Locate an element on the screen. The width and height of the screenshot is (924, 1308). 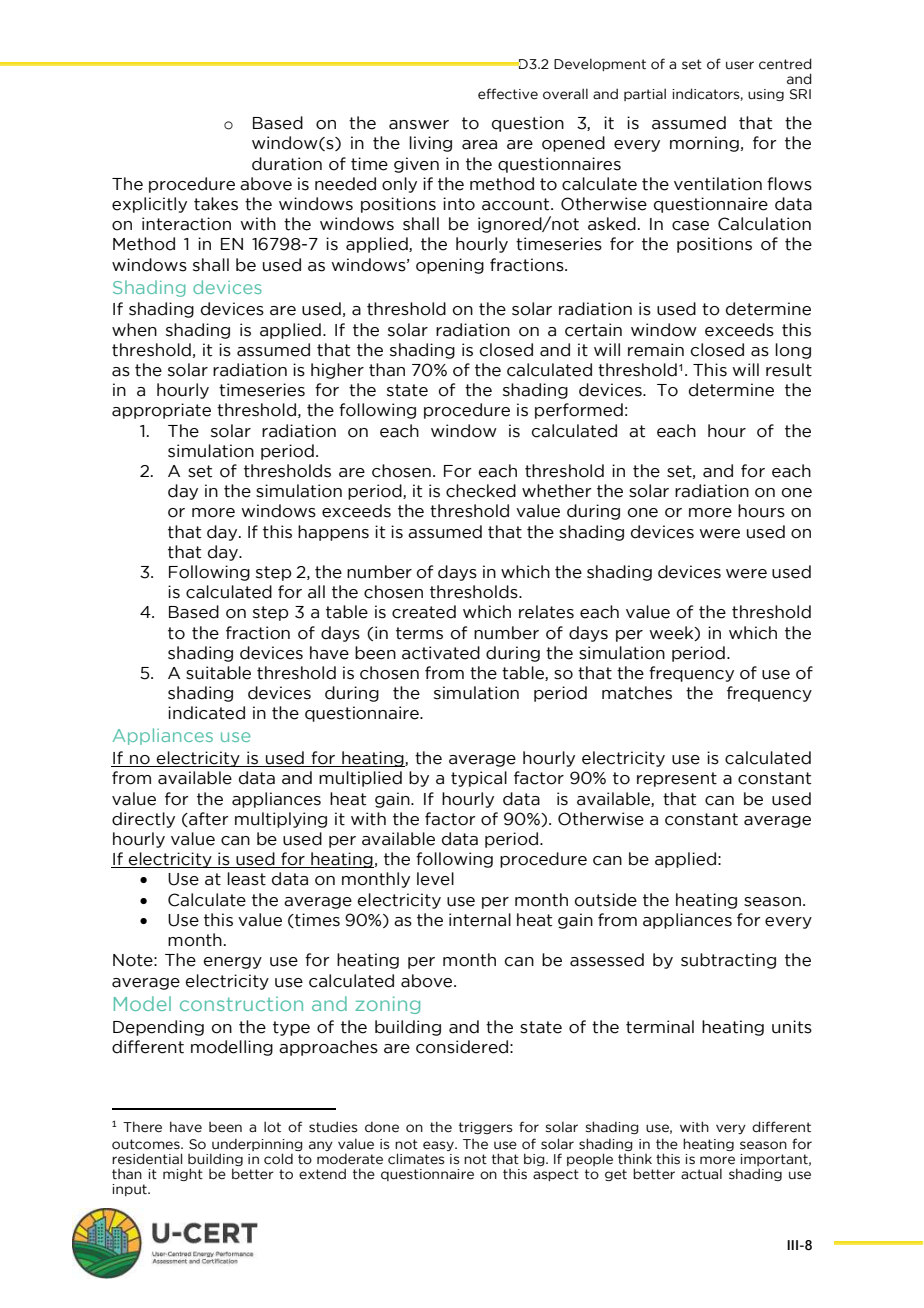
might is located at coordinates (183, 1174).
